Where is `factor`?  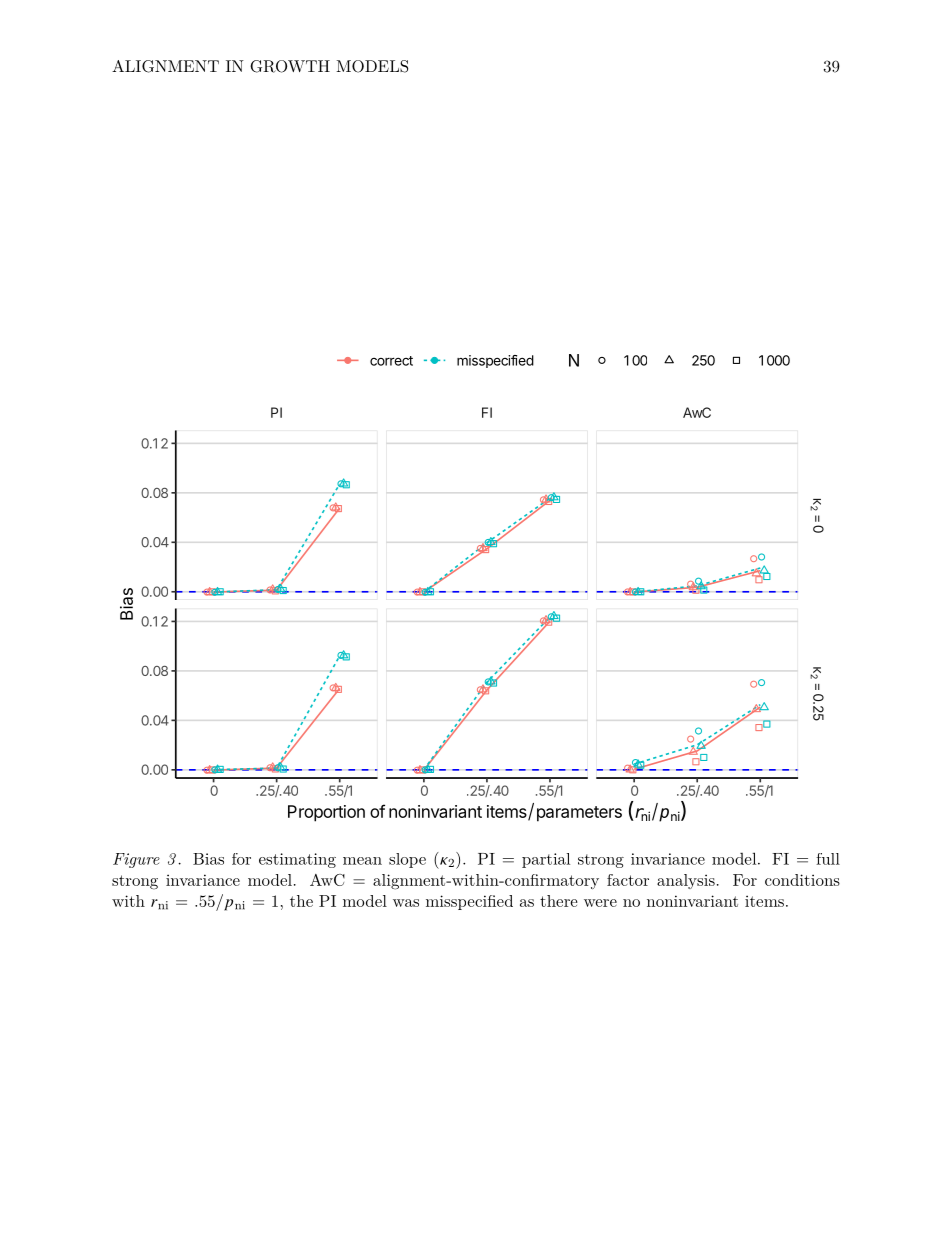
factor is located at coordinates (628, 880).
